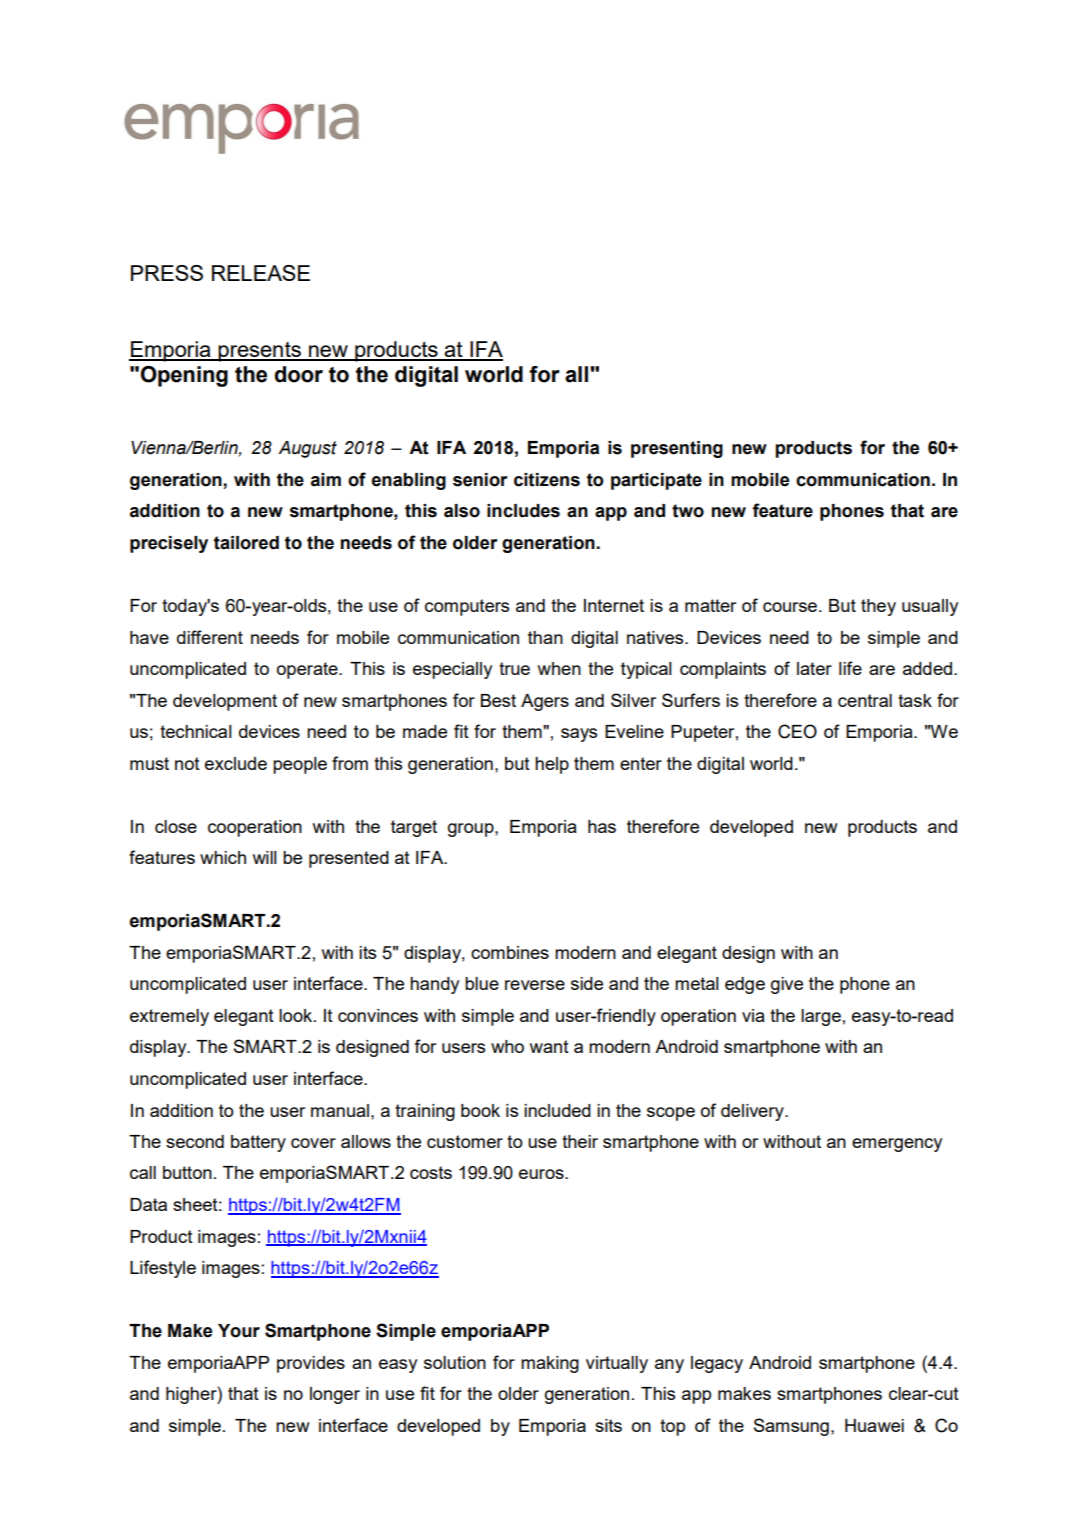 The image size is (1088, 1539). Describe the element at coordinates (311, 1364) in the screenshot. I see `provides` at that location.
